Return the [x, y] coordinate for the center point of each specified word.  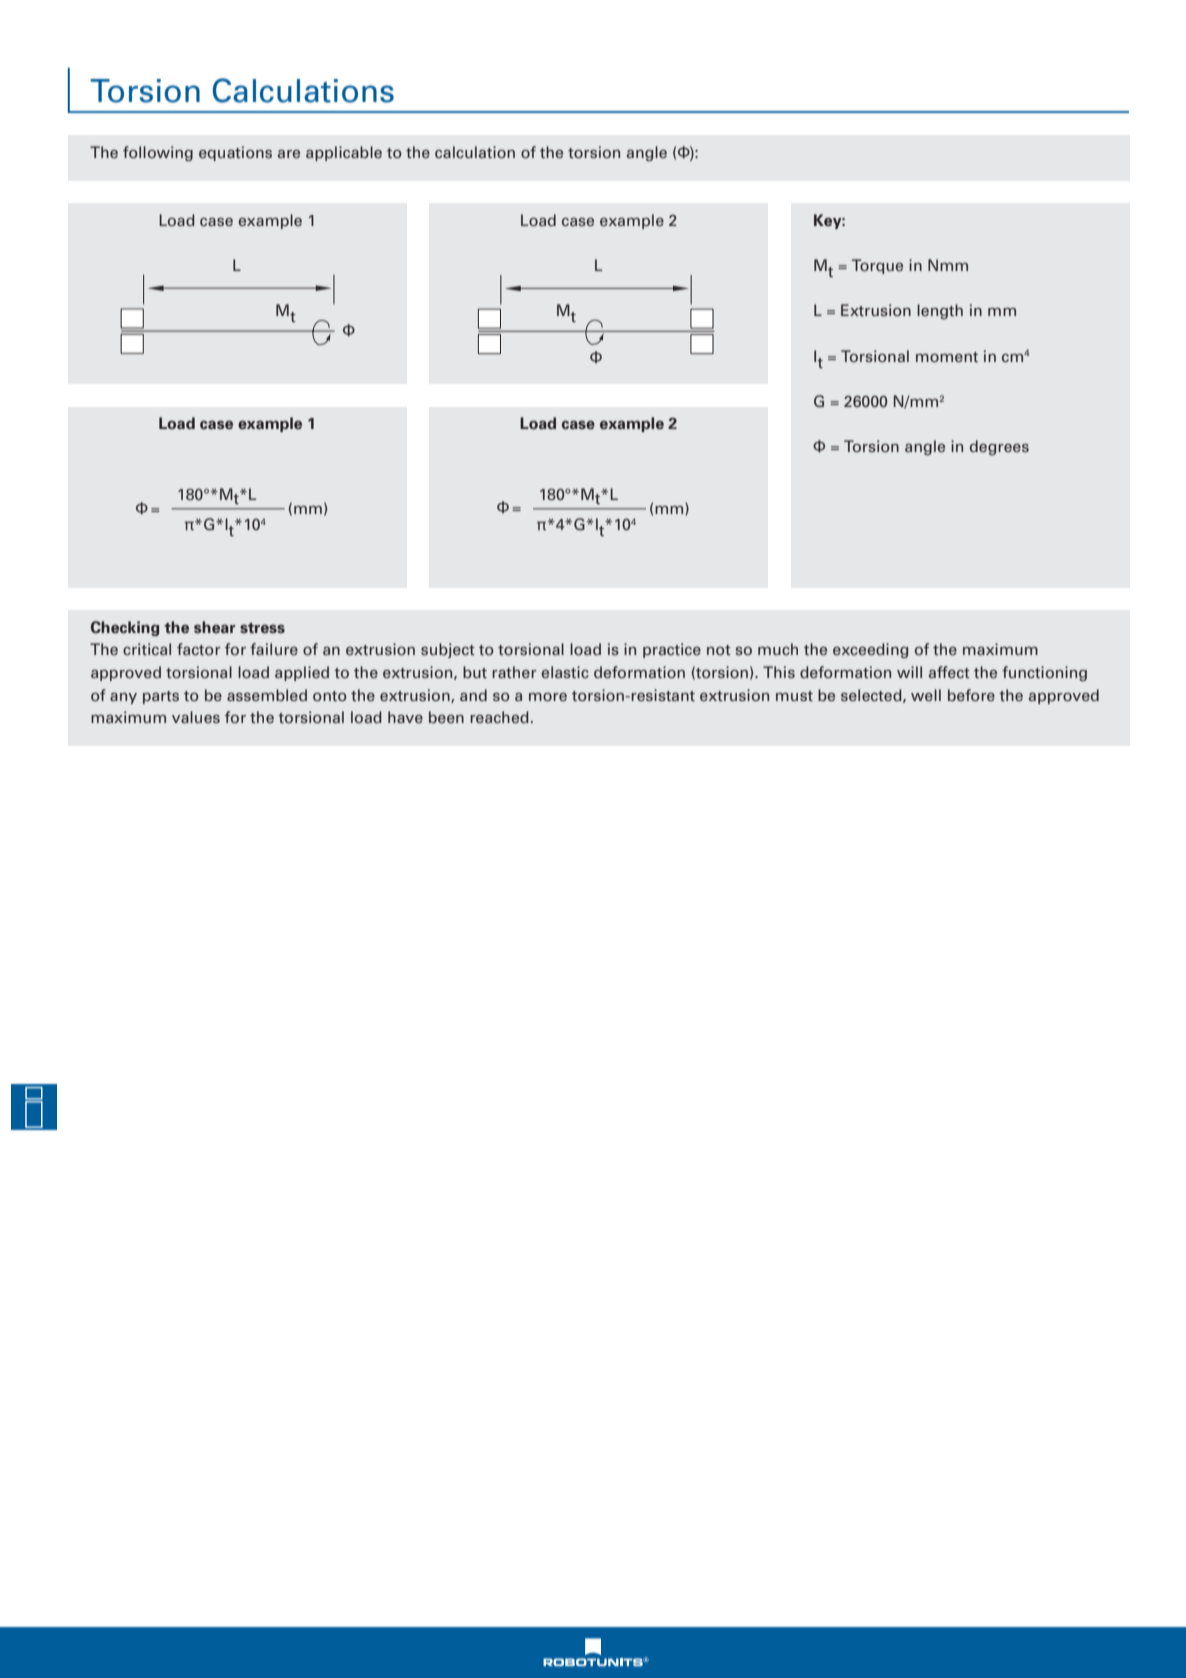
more [548, 696]
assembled [267, 695]
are [289, 154]
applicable [344, 153]
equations [235, 153]
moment [947, 357]
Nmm [948, 265]
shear [215, 627]
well [926, 695]
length [940, 311]
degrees [999, 447]
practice [672, 650]
